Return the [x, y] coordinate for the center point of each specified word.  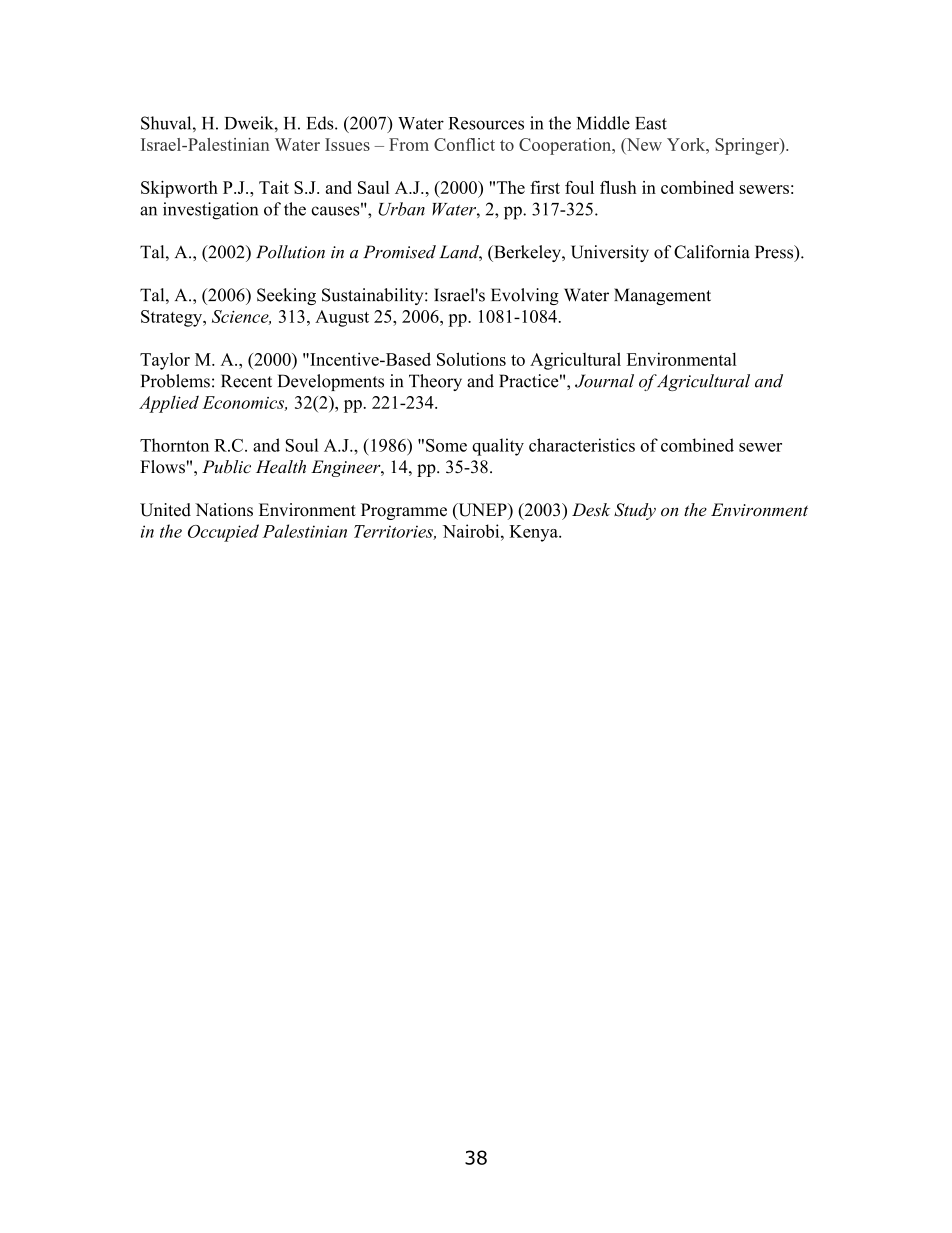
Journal [604, 381]
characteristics [582, 445]
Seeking [286, 296]
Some [446, 445]
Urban [401, 209]
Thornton [174, 445]
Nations [224, 510]
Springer [748, 146]
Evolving [525, 296]
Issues [347, 144]
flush [618, 187]
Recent [246, 381]
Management [662, 296]
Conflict [464, 144]
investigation [210, 211]
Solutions [471, 359]
